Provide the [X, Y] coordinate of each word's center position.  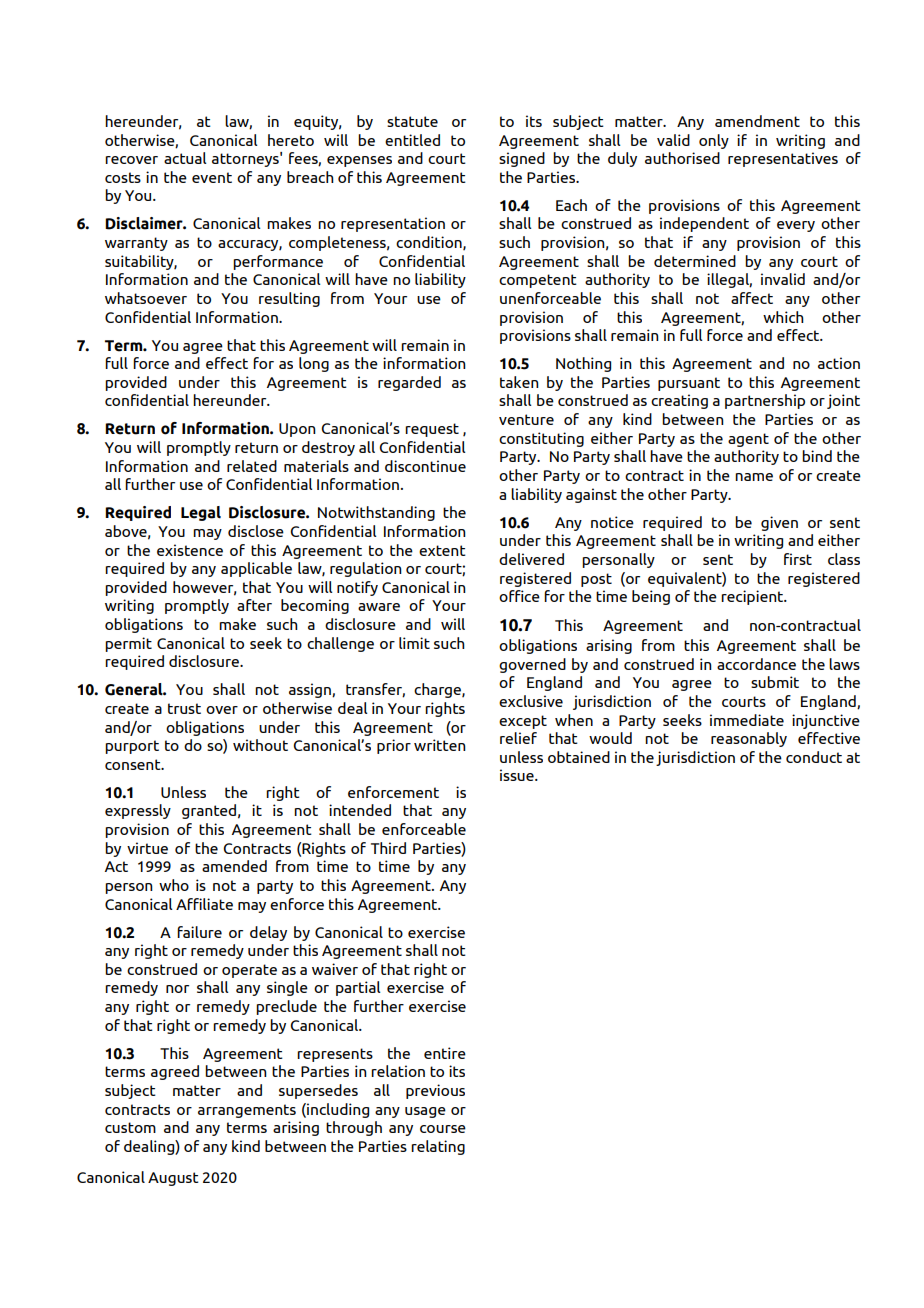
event [212, 177]
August [173, 1179]
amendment [757, 121]
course [443, 1129]
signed [522, 159]
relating [438, 1147]
